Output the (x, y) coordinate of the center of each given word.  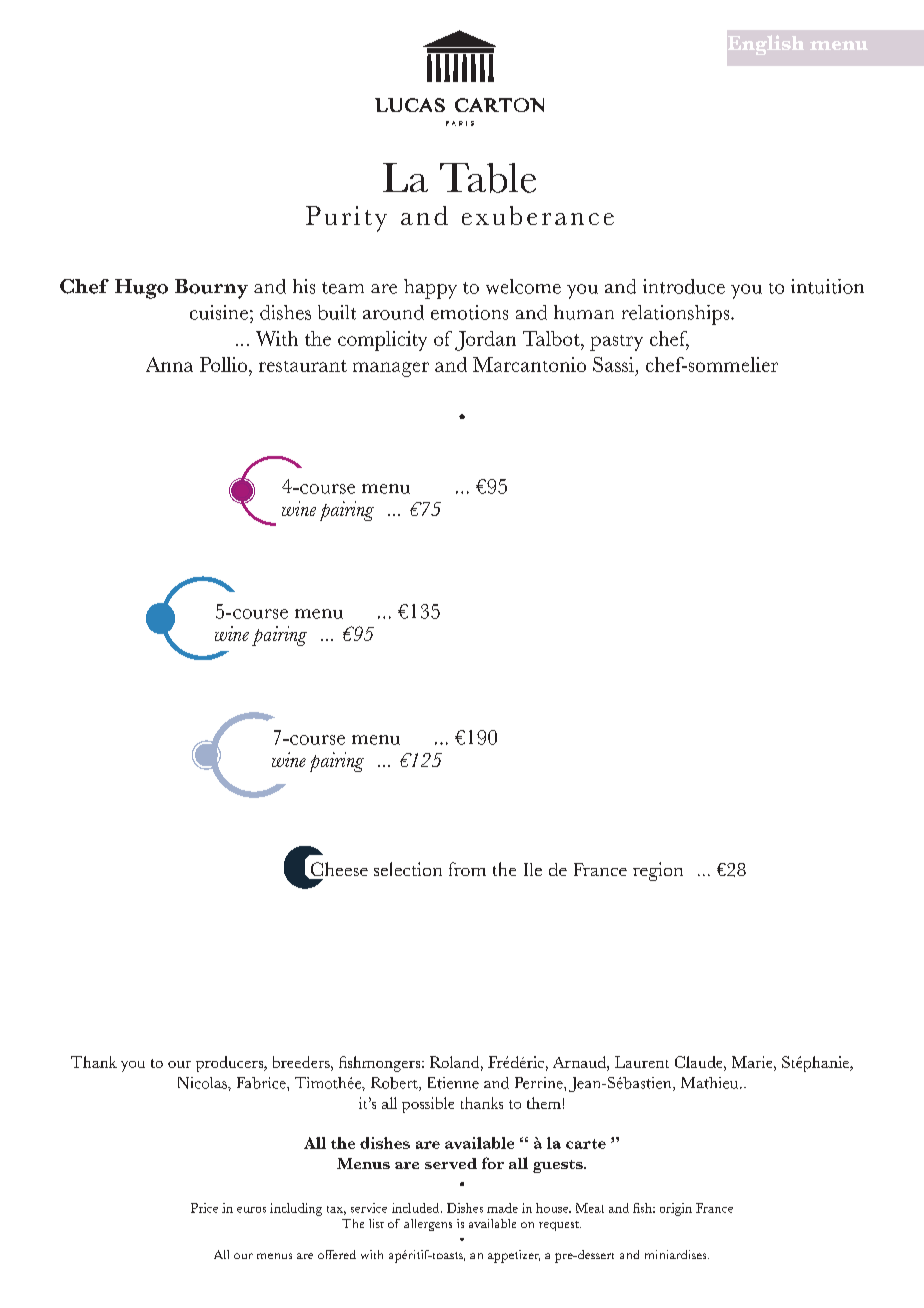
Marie (753, 1062)
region (658, 871)
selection (408, 869)
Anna (169, 364)
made (502, 1208)
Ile (533, 869)
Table (488, 178)
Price (204, 1208)
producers (231, 1064)
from (467, 869)
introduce (684, 286)
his (304, 286)
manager (391, 369)
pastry (616, 343)
